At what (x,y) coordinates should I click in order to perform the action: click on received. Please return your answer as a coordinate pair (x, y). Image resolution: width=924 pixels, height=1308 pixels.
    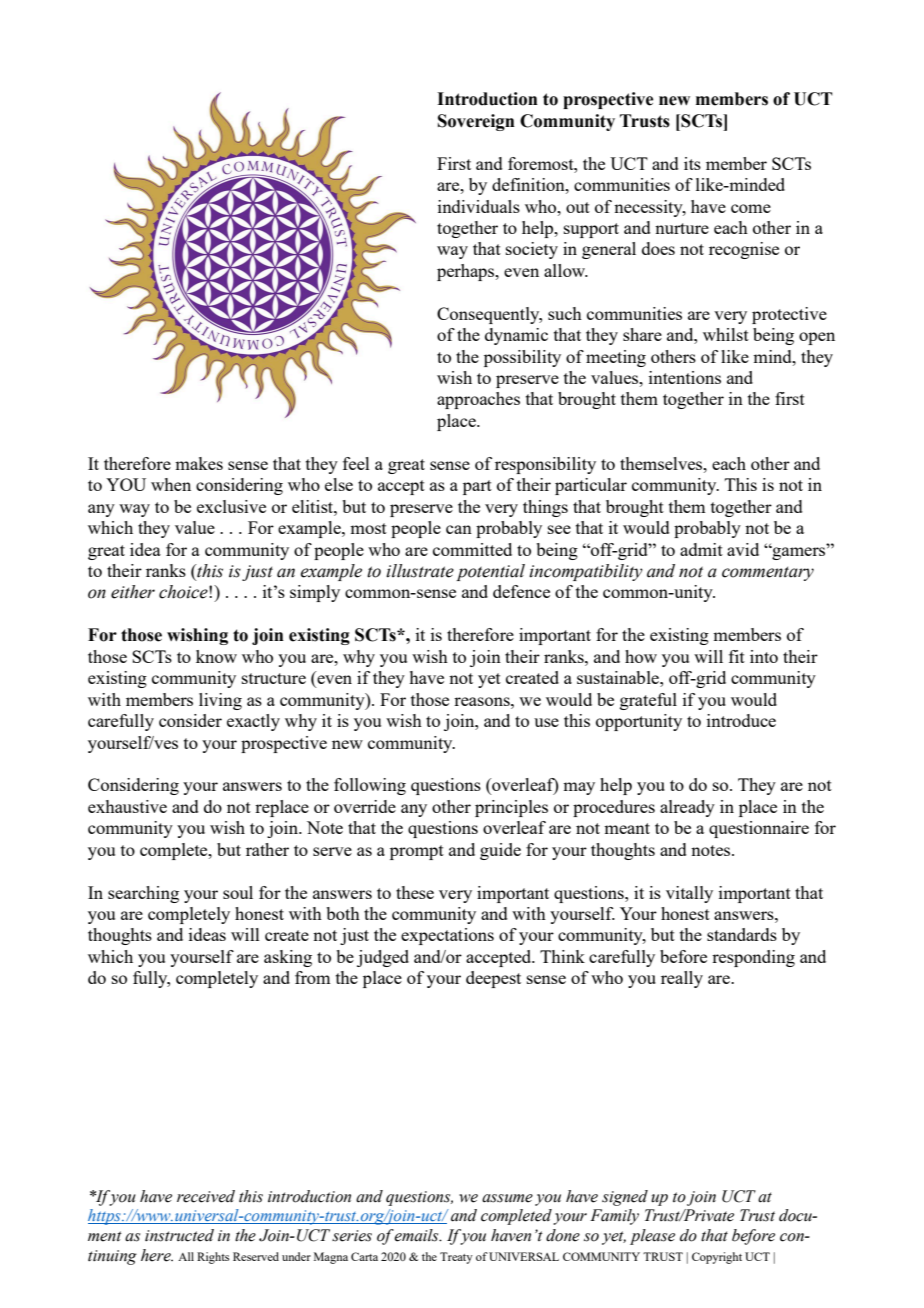
    Looking at the image, I should click on (206, 1196).
